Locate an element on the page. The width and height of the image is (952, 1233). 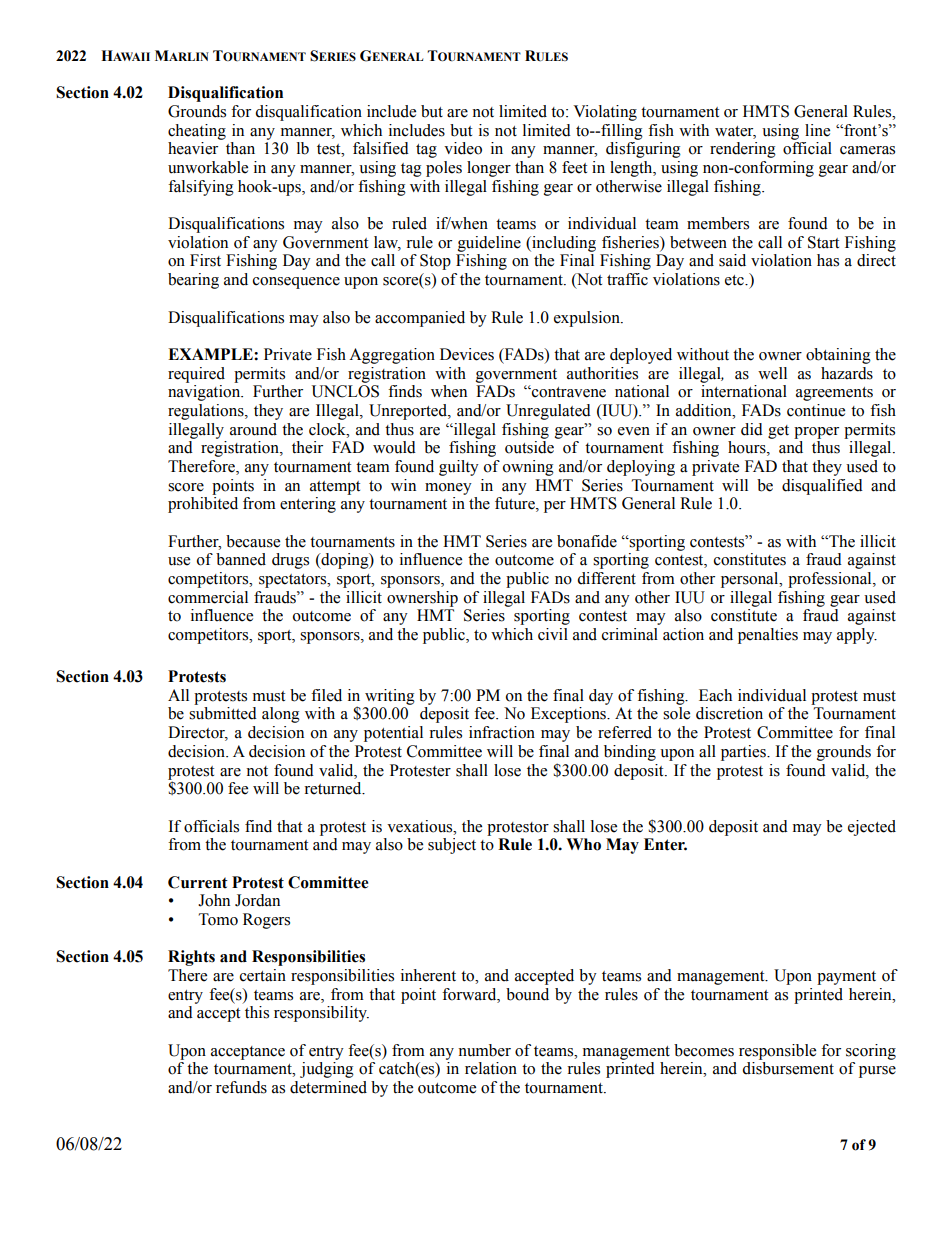
drugs is located at coordinates (290, 561).
